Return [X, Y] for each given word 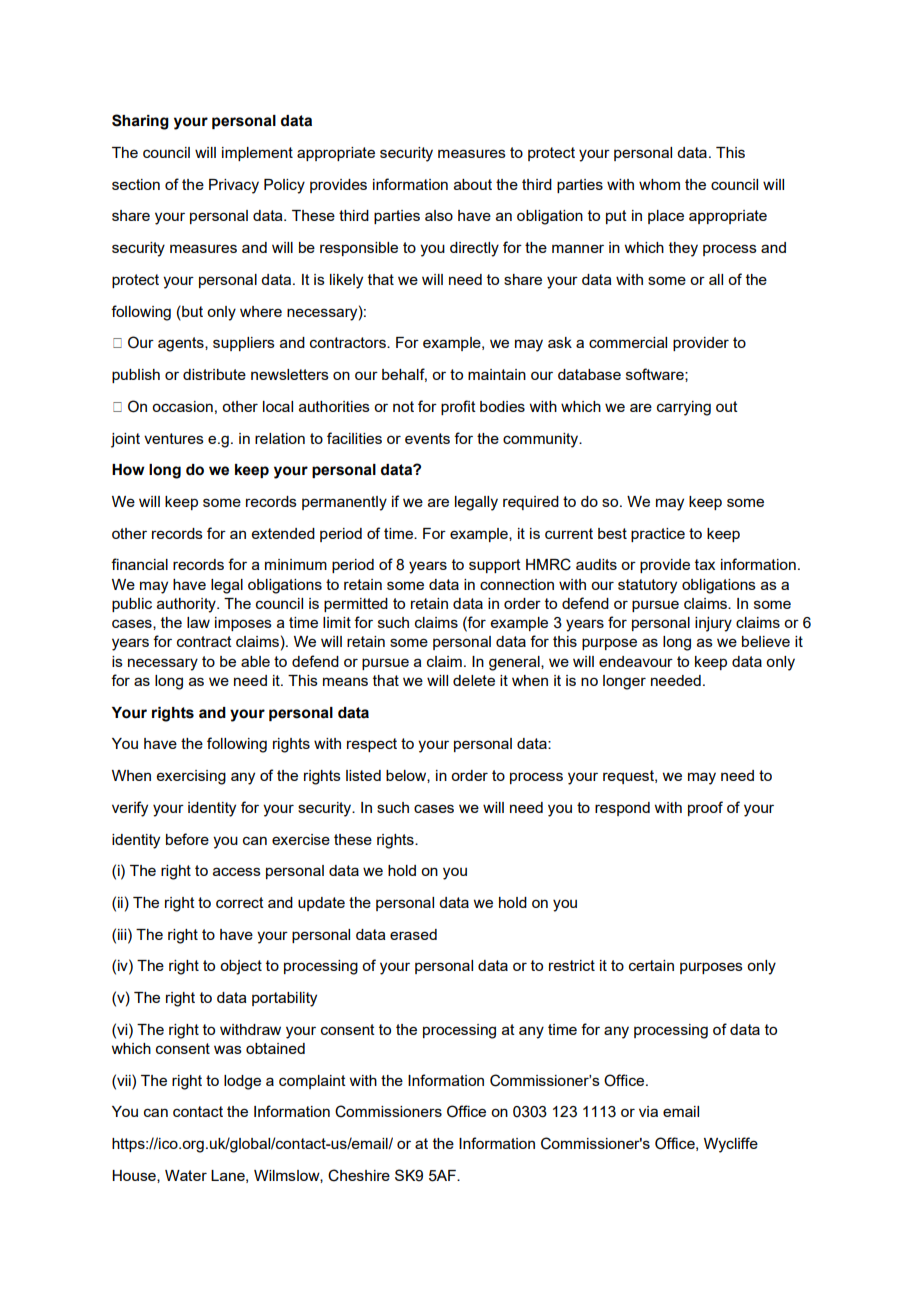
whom [659, 184]
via [648, 1111]
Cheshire [359, 1175]
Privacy [234, 186]
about [473, 184]
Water [186, 1175]
